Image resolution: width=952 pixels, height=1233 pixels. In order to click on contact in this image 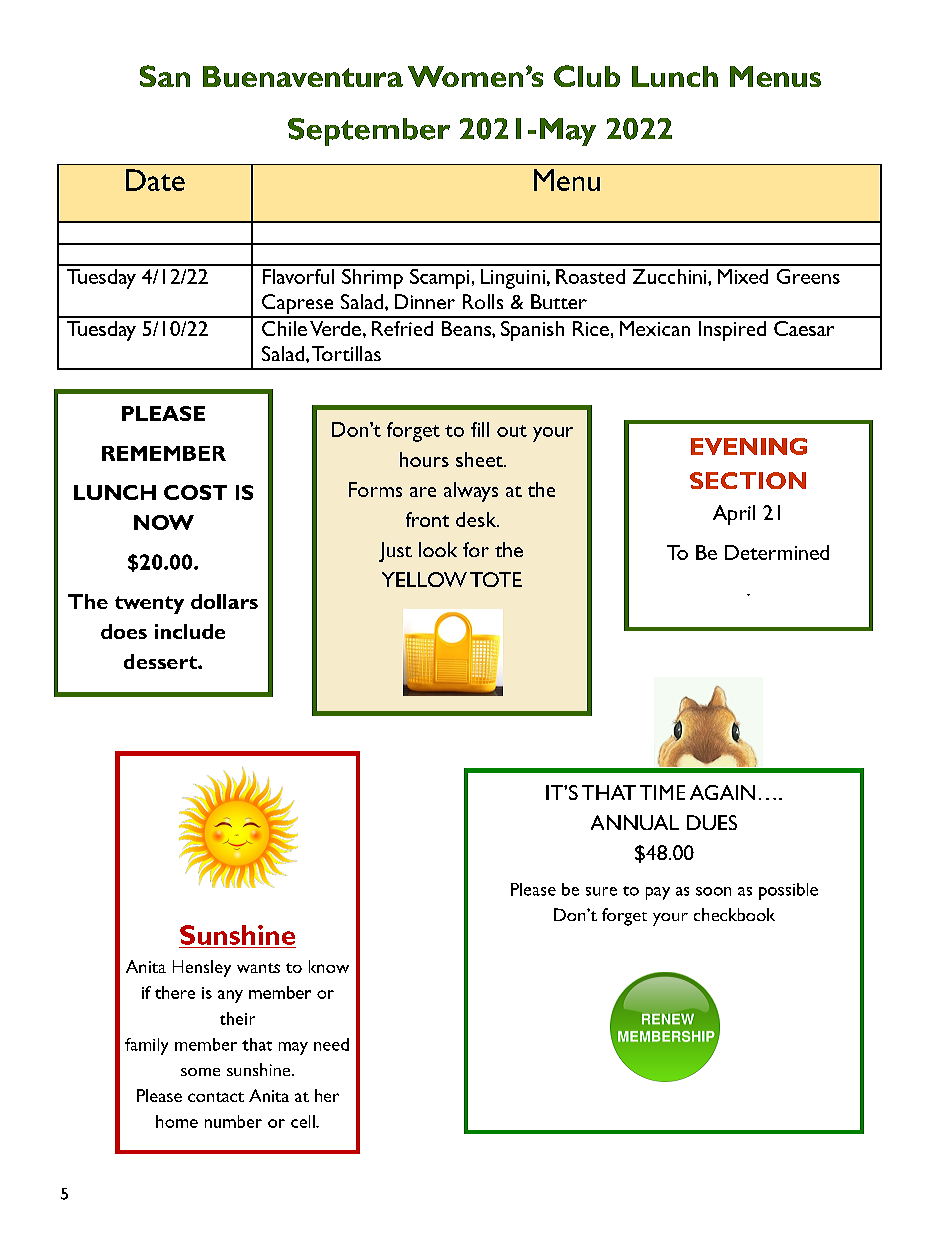, I will do `click(216, 1097)`.
